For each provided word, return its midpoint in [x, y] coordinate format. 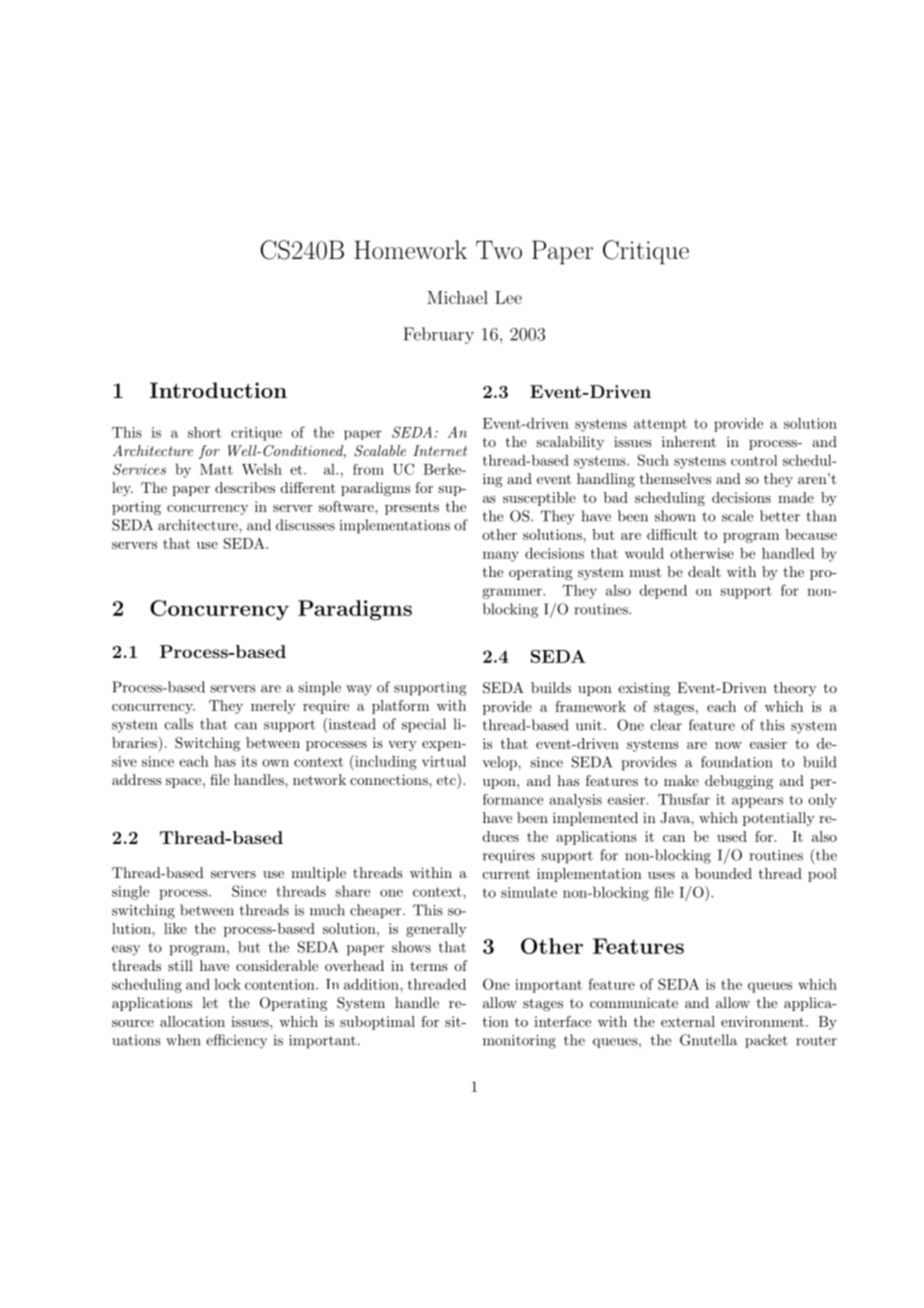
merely [273, 707]
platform [400, 707]
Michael [457, 297]
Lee [508, 297]
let [210, 1002]
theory [795, 689]
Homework [410, 249]
